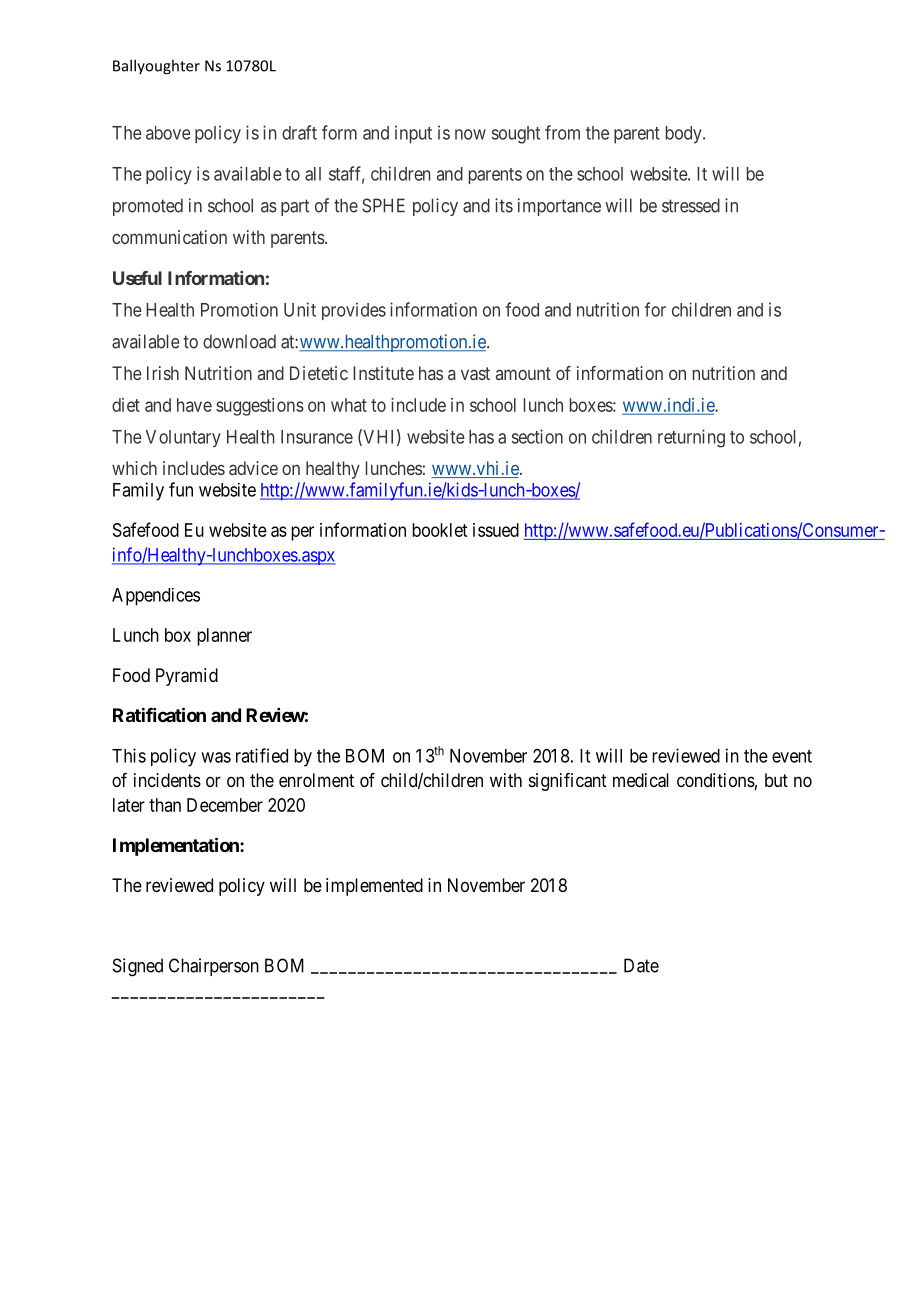 The height and width of the screenshot is (1308, 924). What do you see at coordinates (641, 965) in the screenshot?
I see `Date` at bounding box center [641, 965].
